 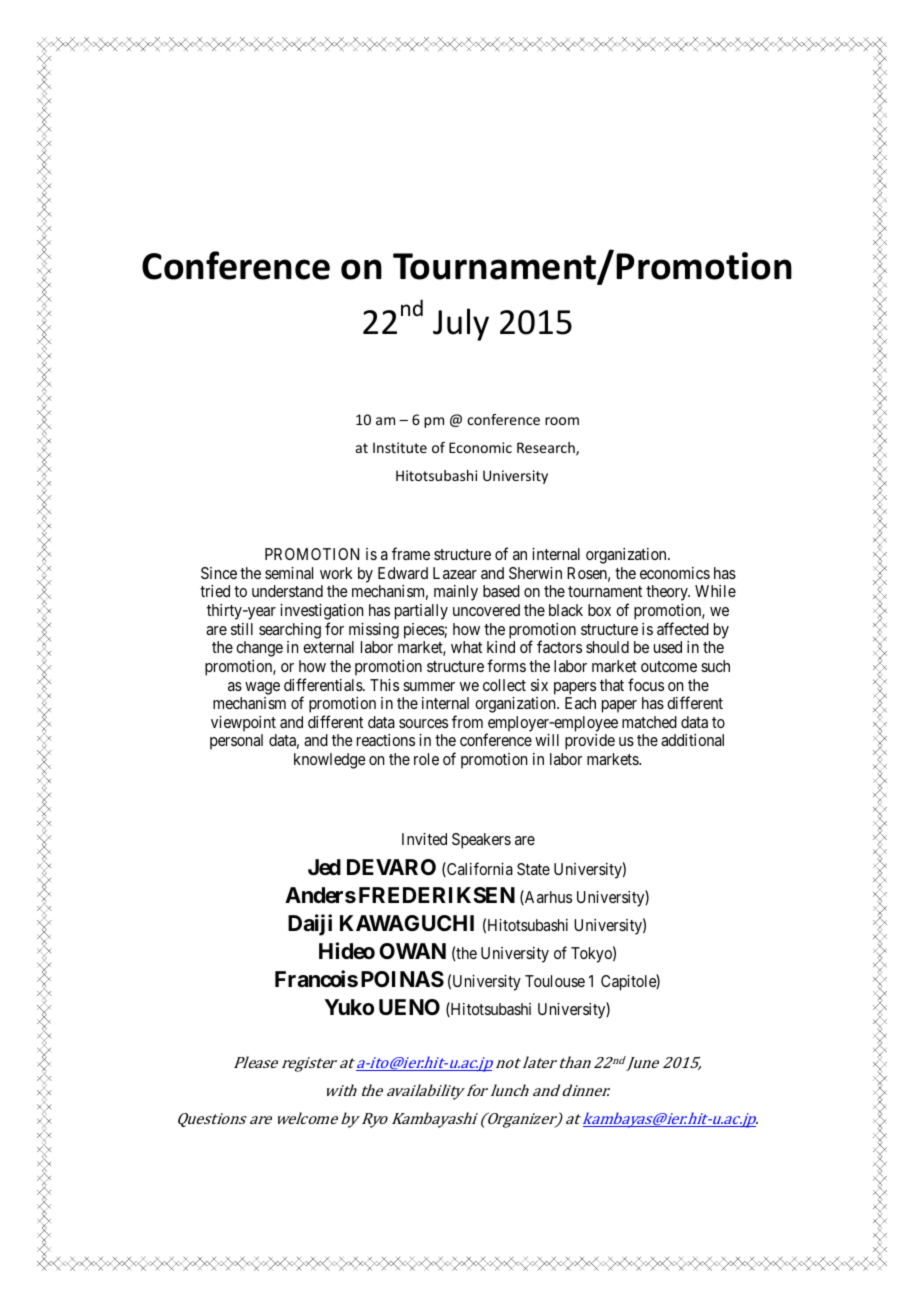 What do you see at coordinates (547, 449) in the screenshot?
I see `Research` at bounding box center [547, 449].
